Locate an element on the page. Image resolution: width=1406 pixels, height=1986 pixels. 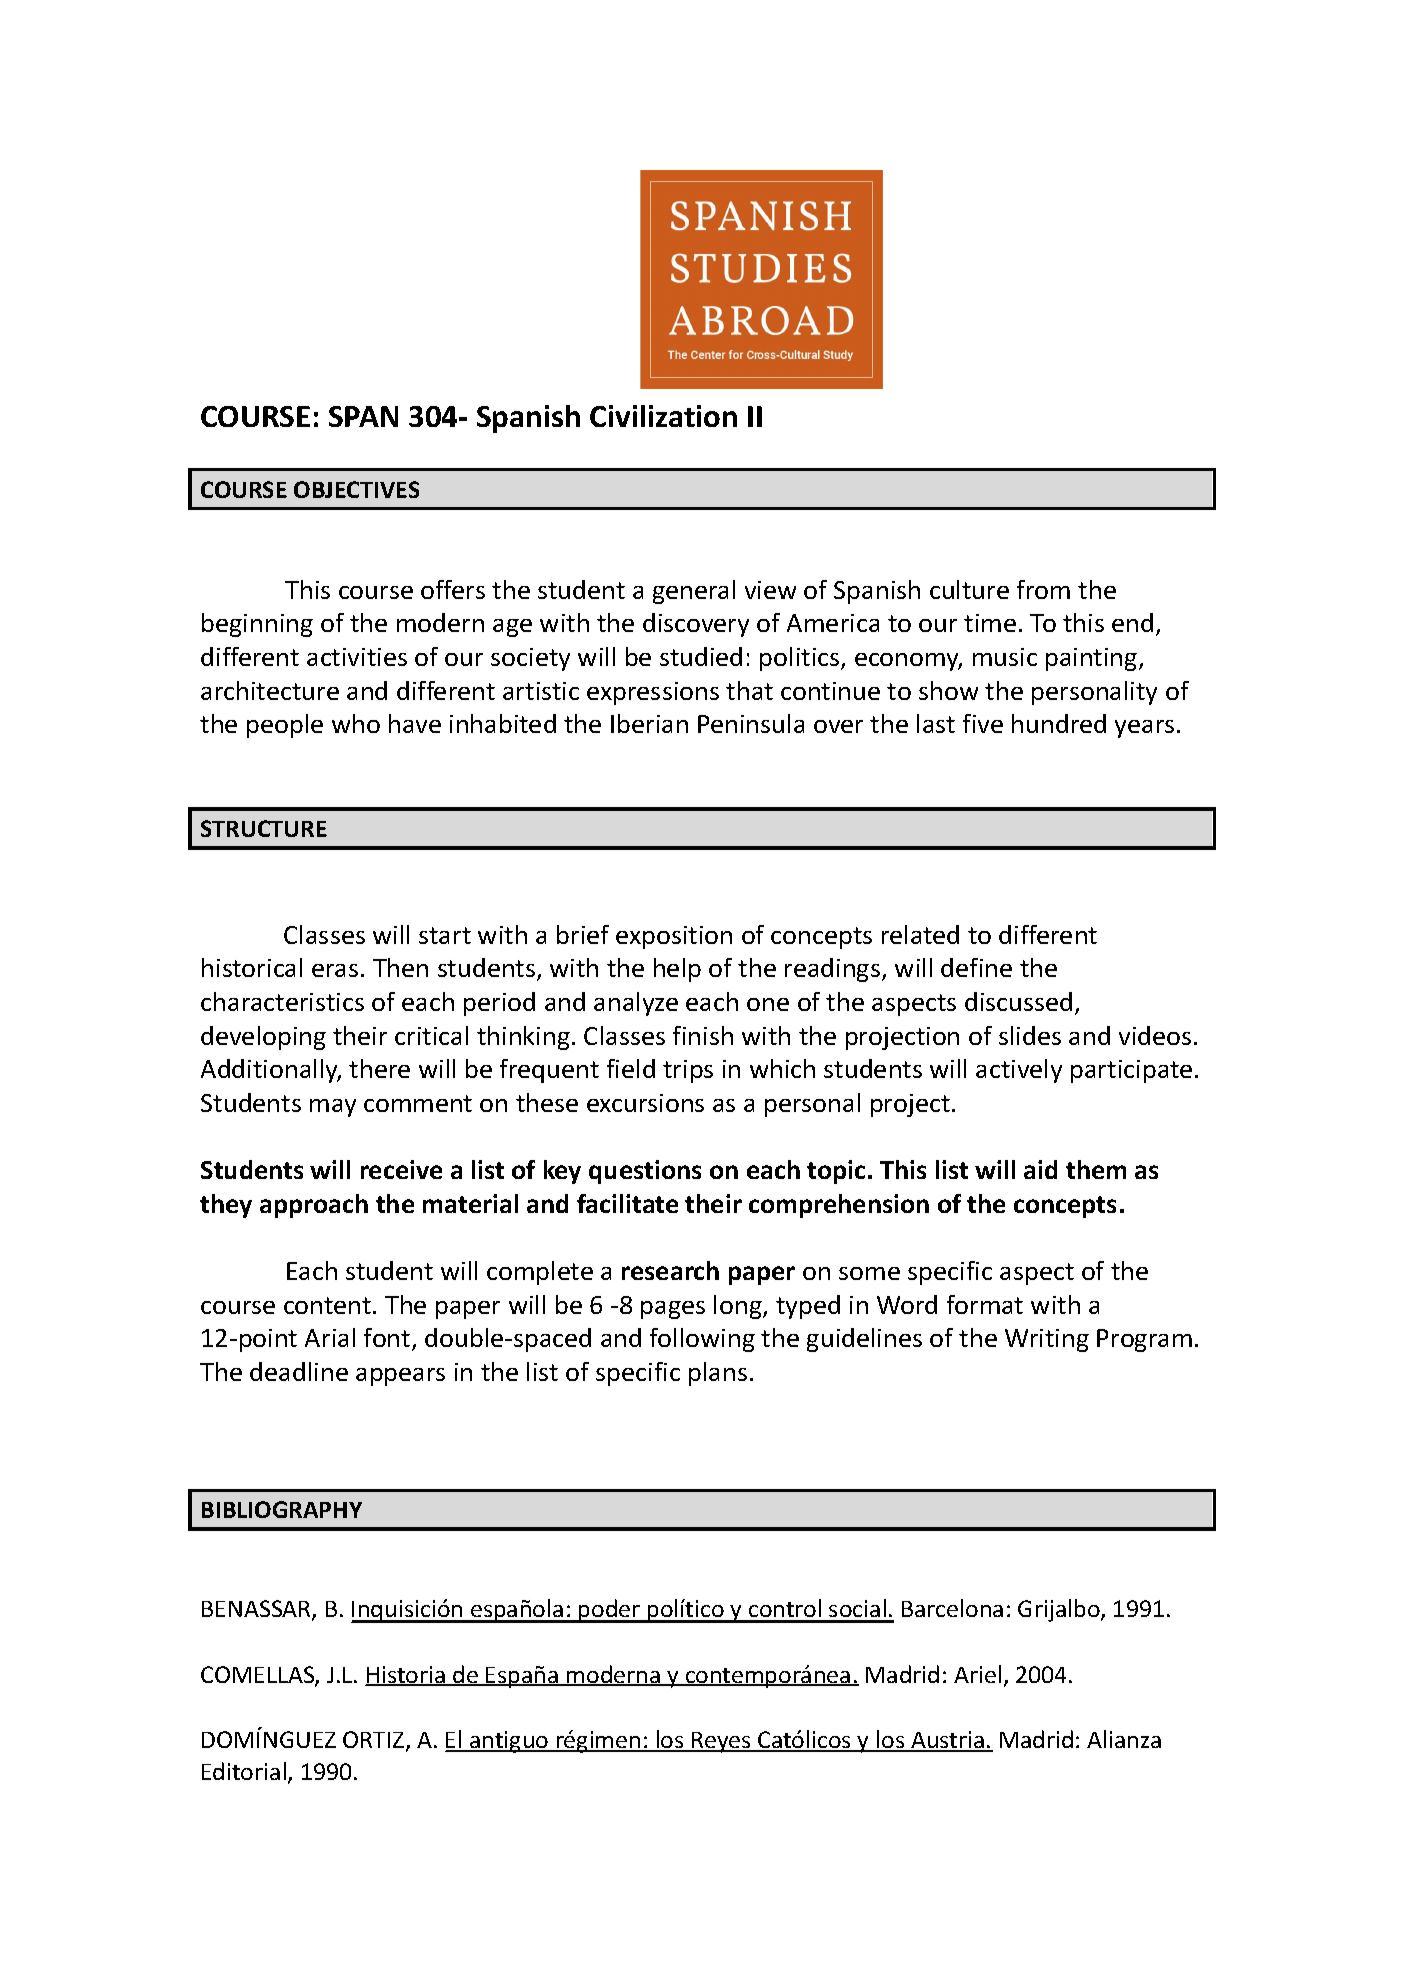
from is located at coordinates (1043, 589).
